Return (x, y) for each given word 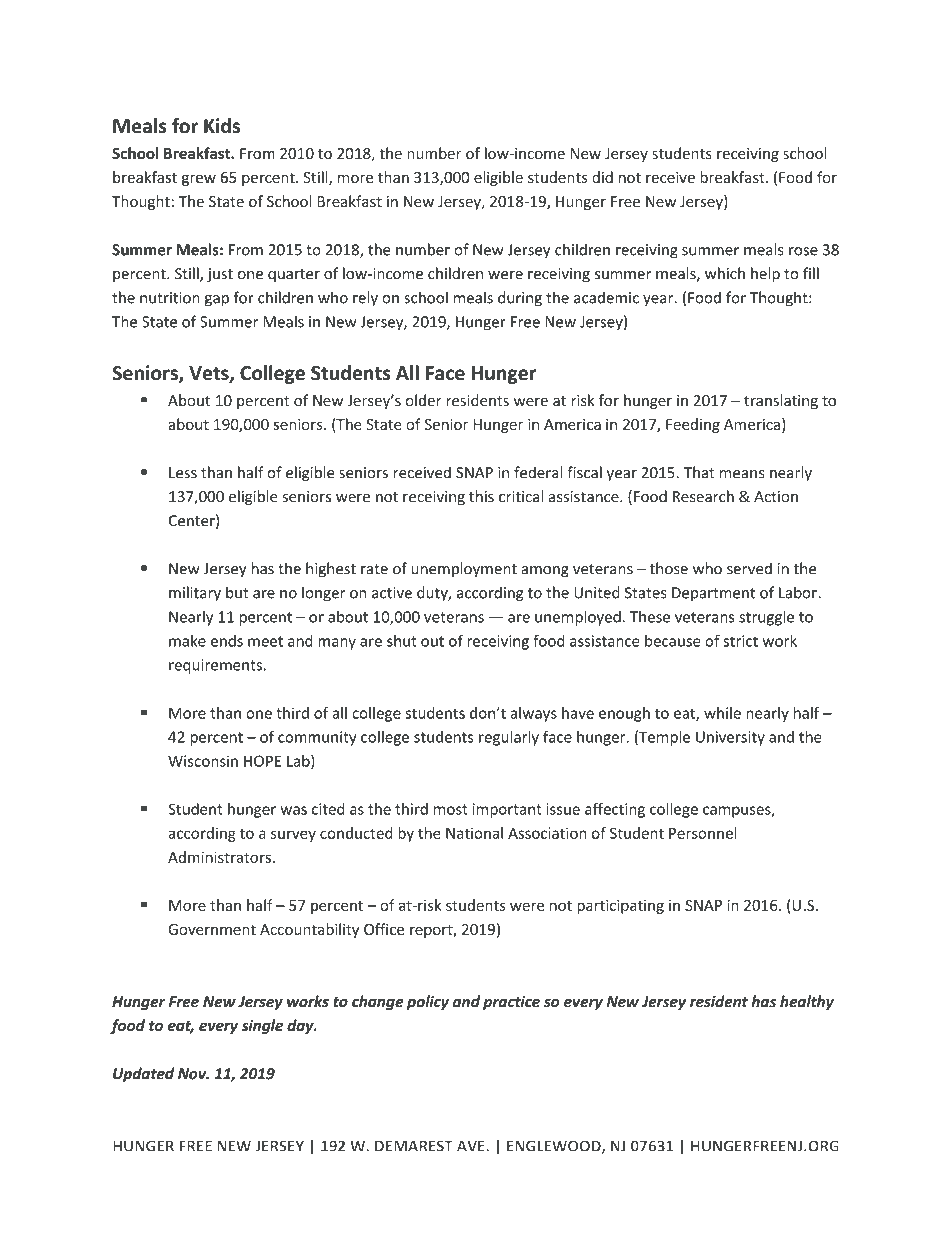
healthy (807, 1002)
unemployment (464, 570)
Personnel (703, 833)
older (424, 400)
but (237, 592)
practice (511, 1002)
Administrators (219, 857)
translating (781, 401)
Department (713, 594)
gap (217, 301)
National (474, 833)
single (262, 1026)
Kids (222, 126)
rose (803, 251)
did (602, 177)
